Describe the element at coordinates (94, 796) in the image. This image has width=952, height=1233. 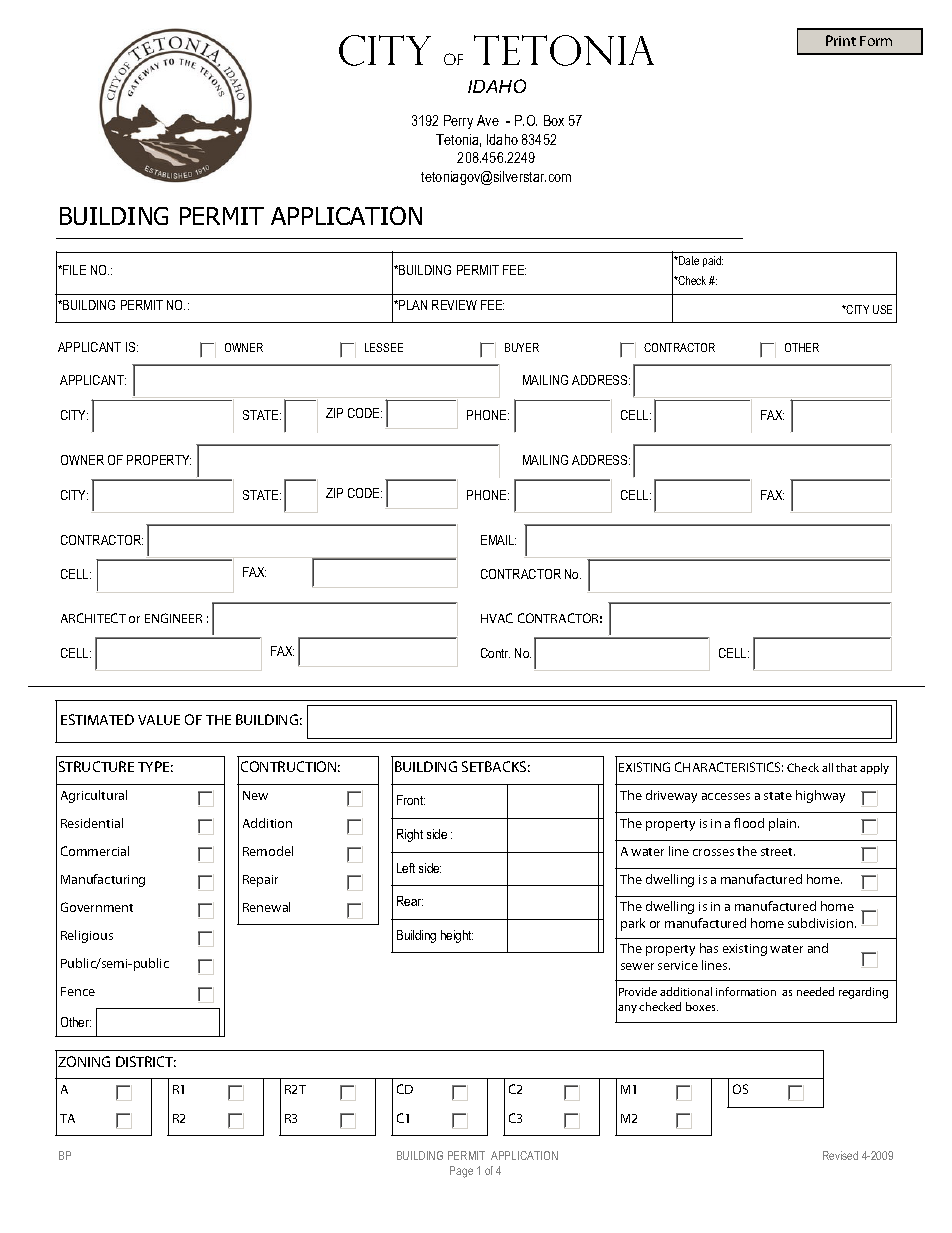
I see `Agricultural` at that location.
